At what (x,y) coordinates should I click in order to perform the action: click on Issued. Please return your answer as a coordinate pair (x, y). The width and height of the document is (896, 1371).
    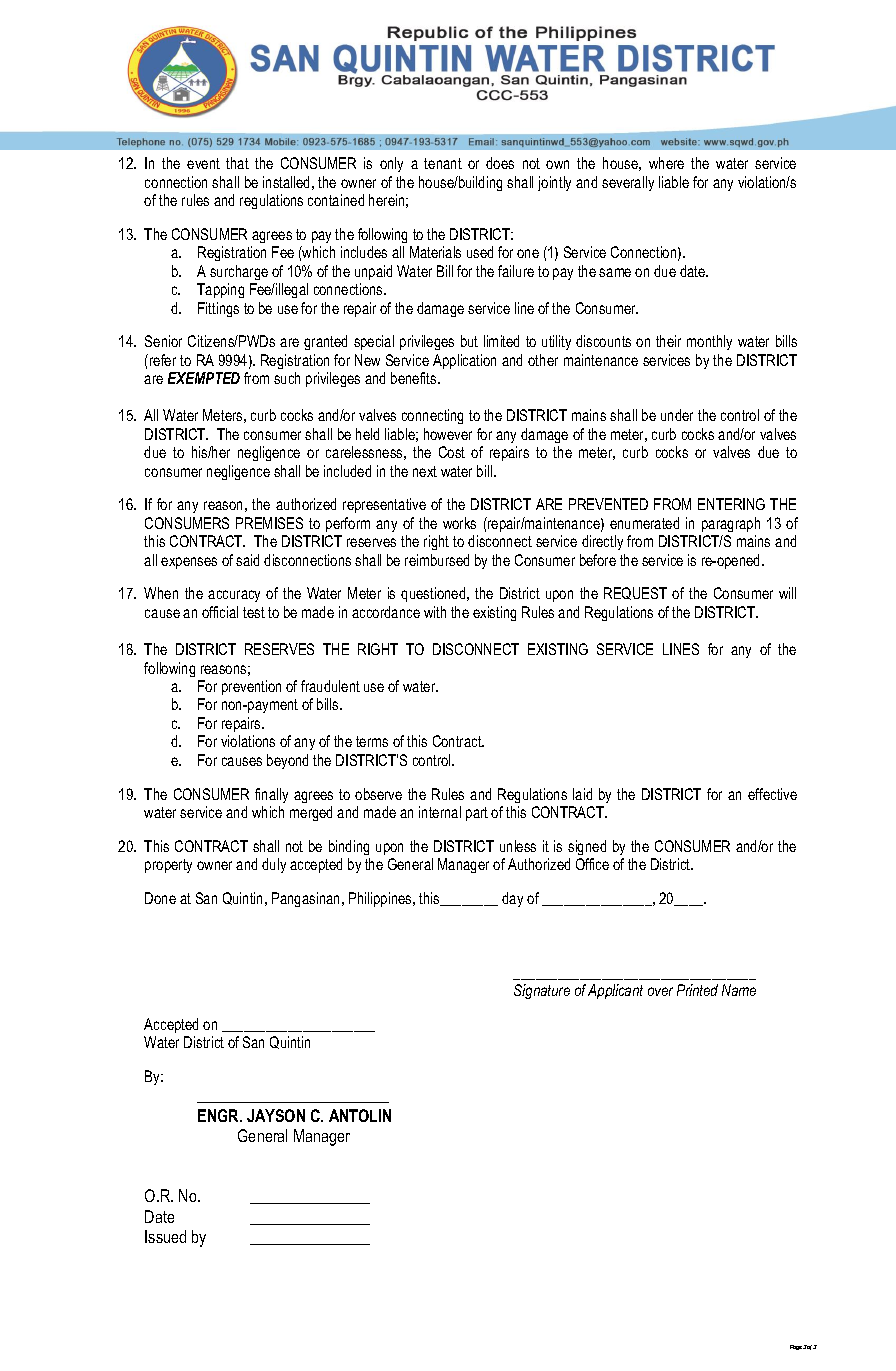
    Looking at the image, I should click on (165, 1236).
